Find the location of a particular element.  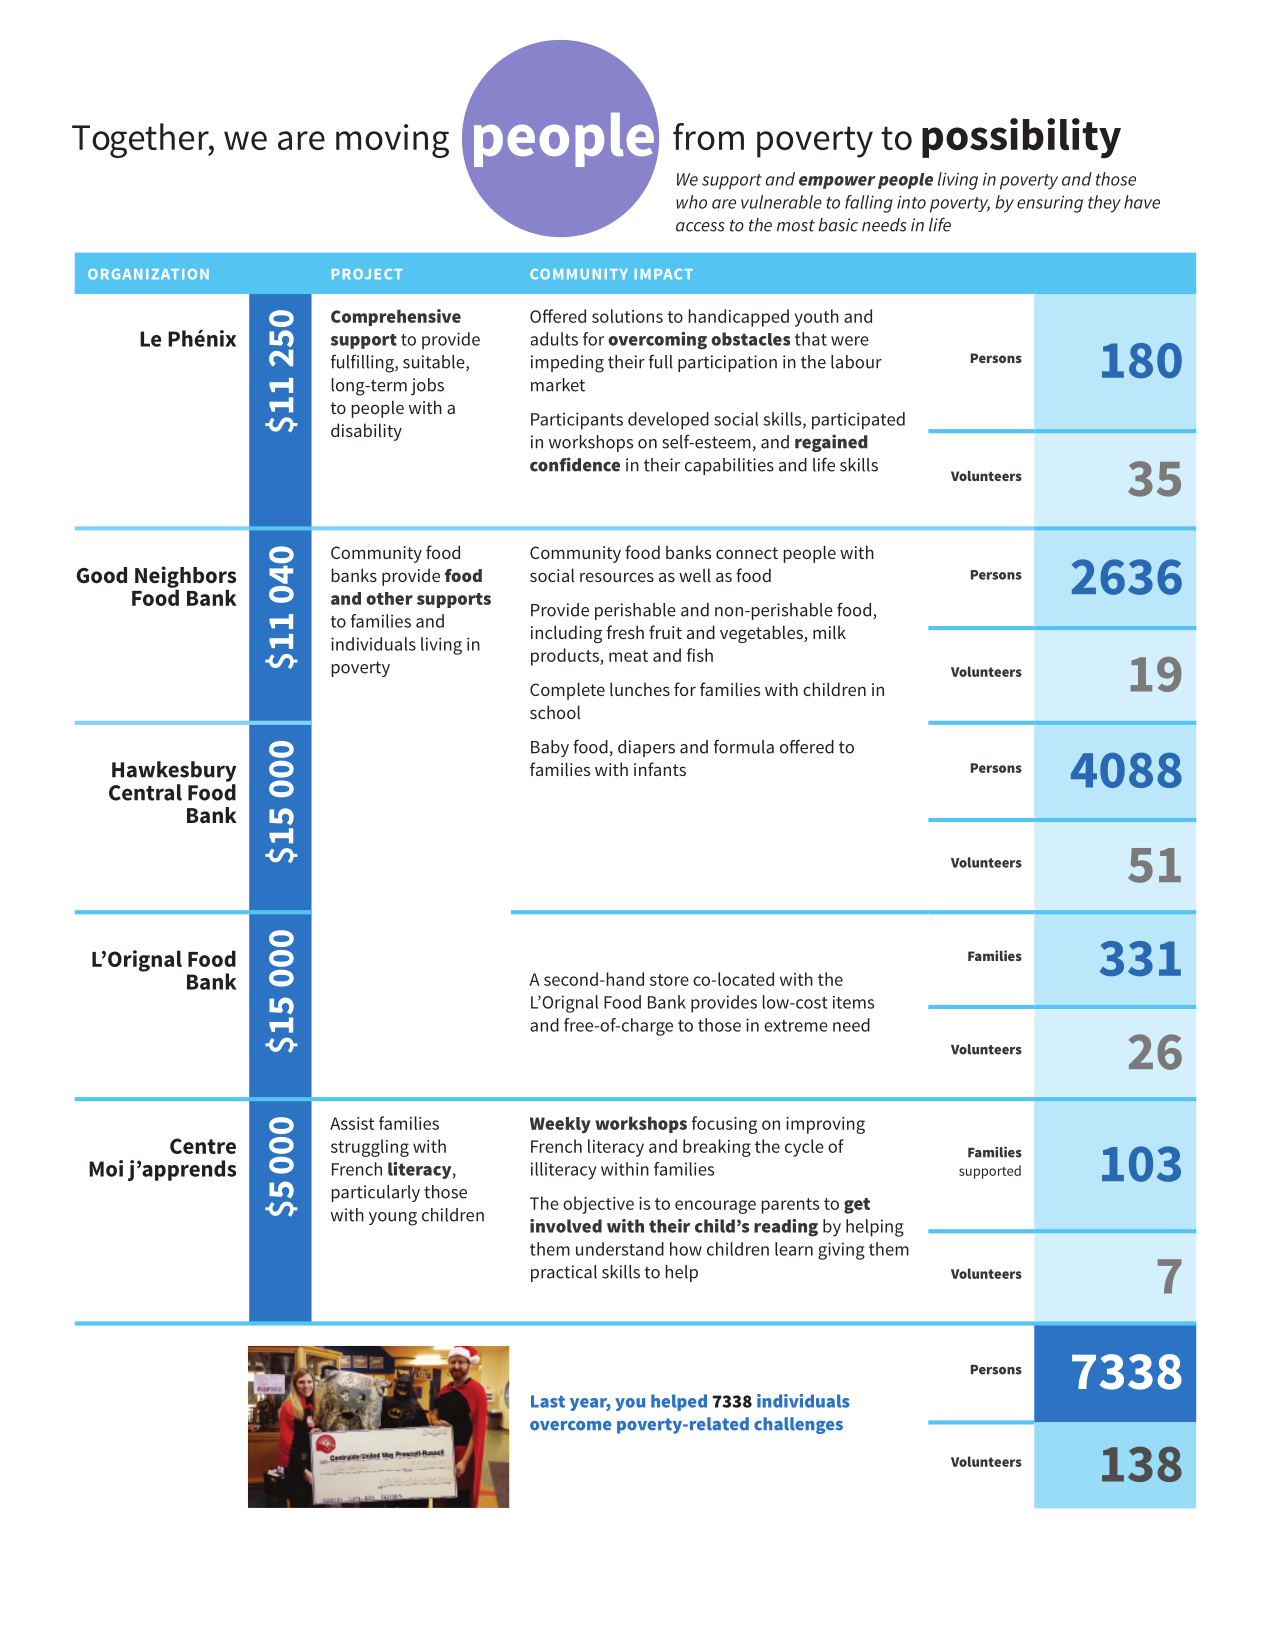

Central is located at coordinates (145, 792).
